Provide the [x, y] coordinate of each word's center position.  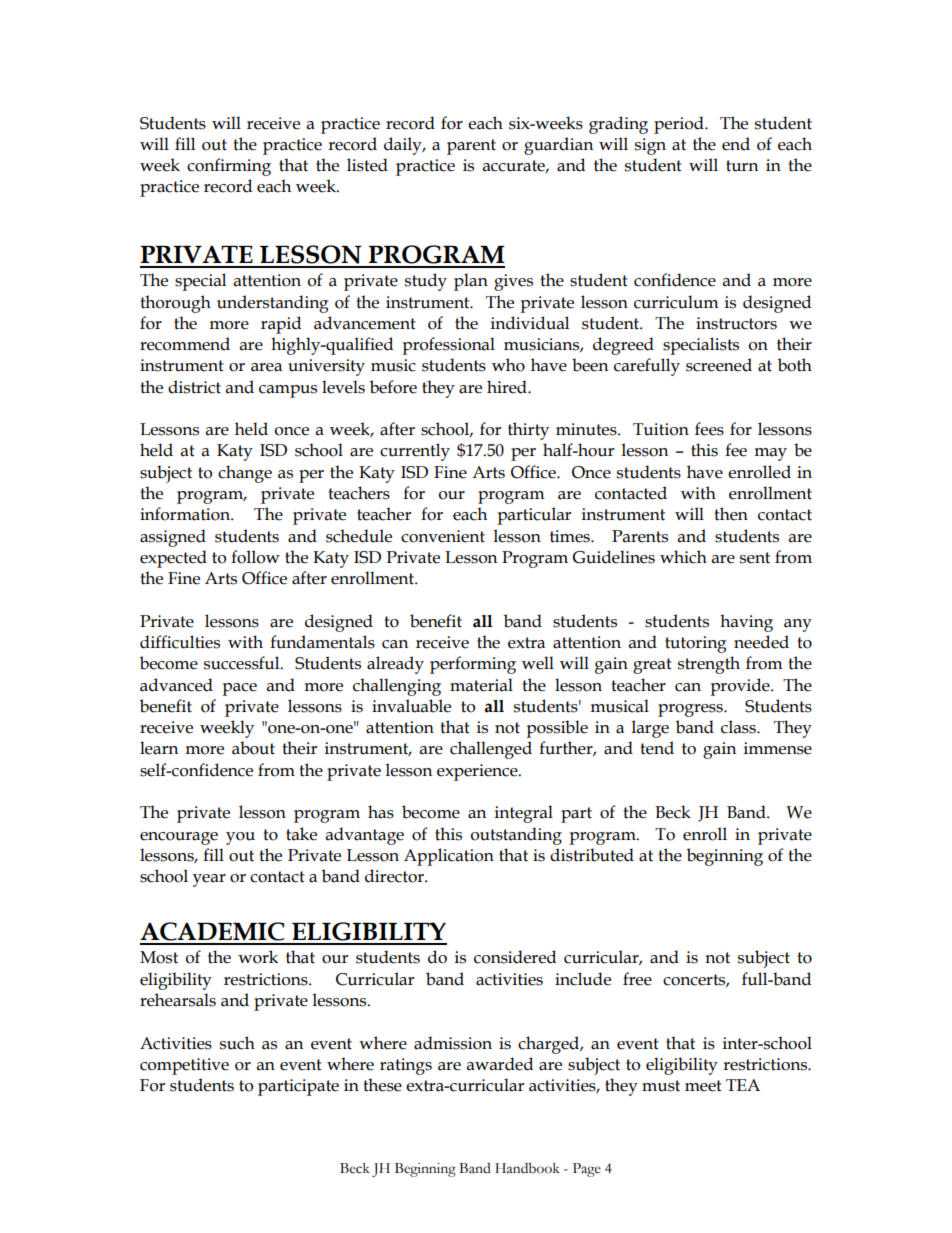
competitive [184, 1066]
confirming [229, 167]
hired [508, 387]
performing [473, 665]
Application [449, 857]
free [637, 979]
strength [709, 665]
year [209, 880]
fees [709, 429]
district [194, 387]
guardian [558, 146]
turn [742, 166]
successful [243, 663]
